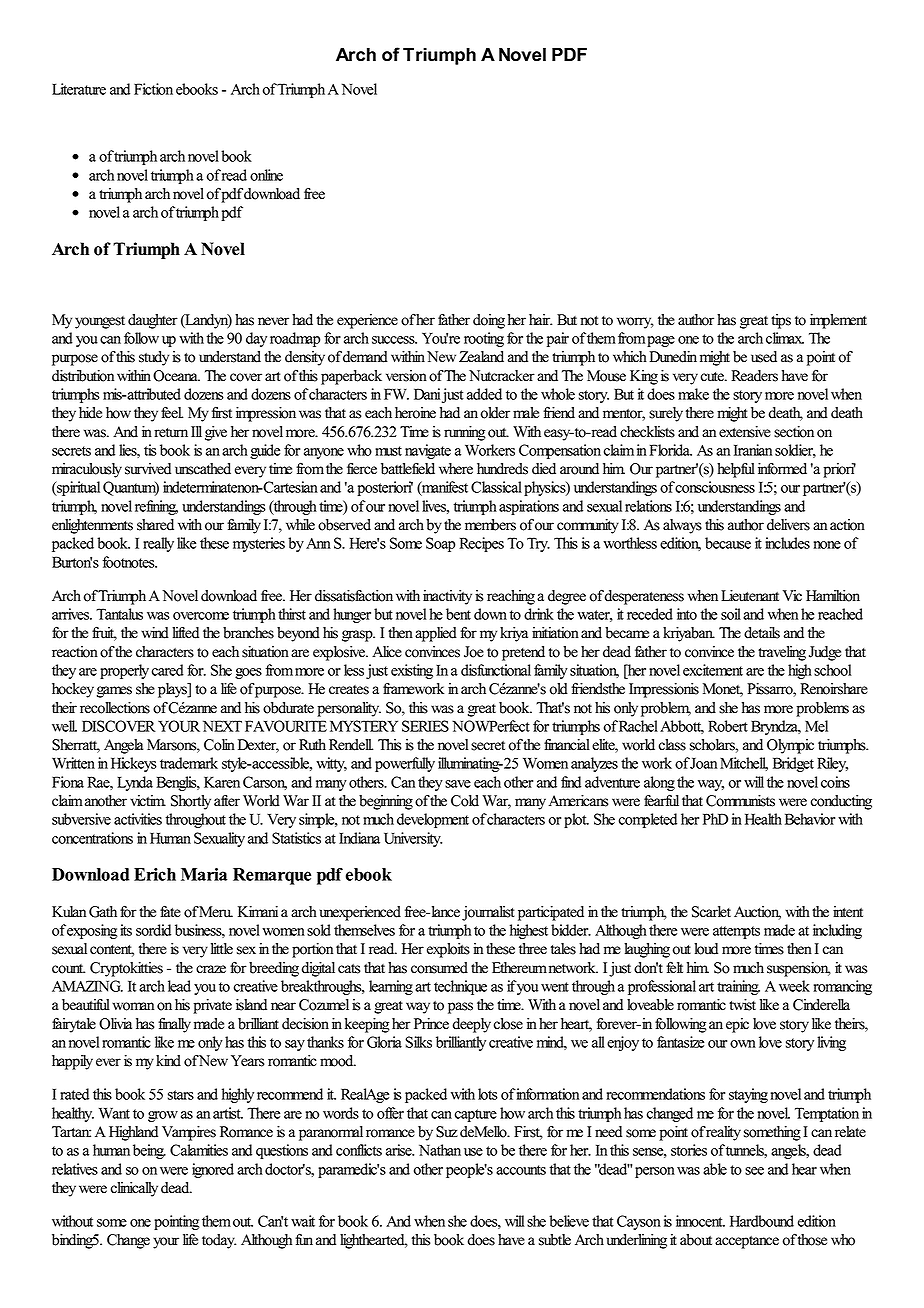 This document has height=1308, width=924. I want to click on cared, so click(168, 670).
